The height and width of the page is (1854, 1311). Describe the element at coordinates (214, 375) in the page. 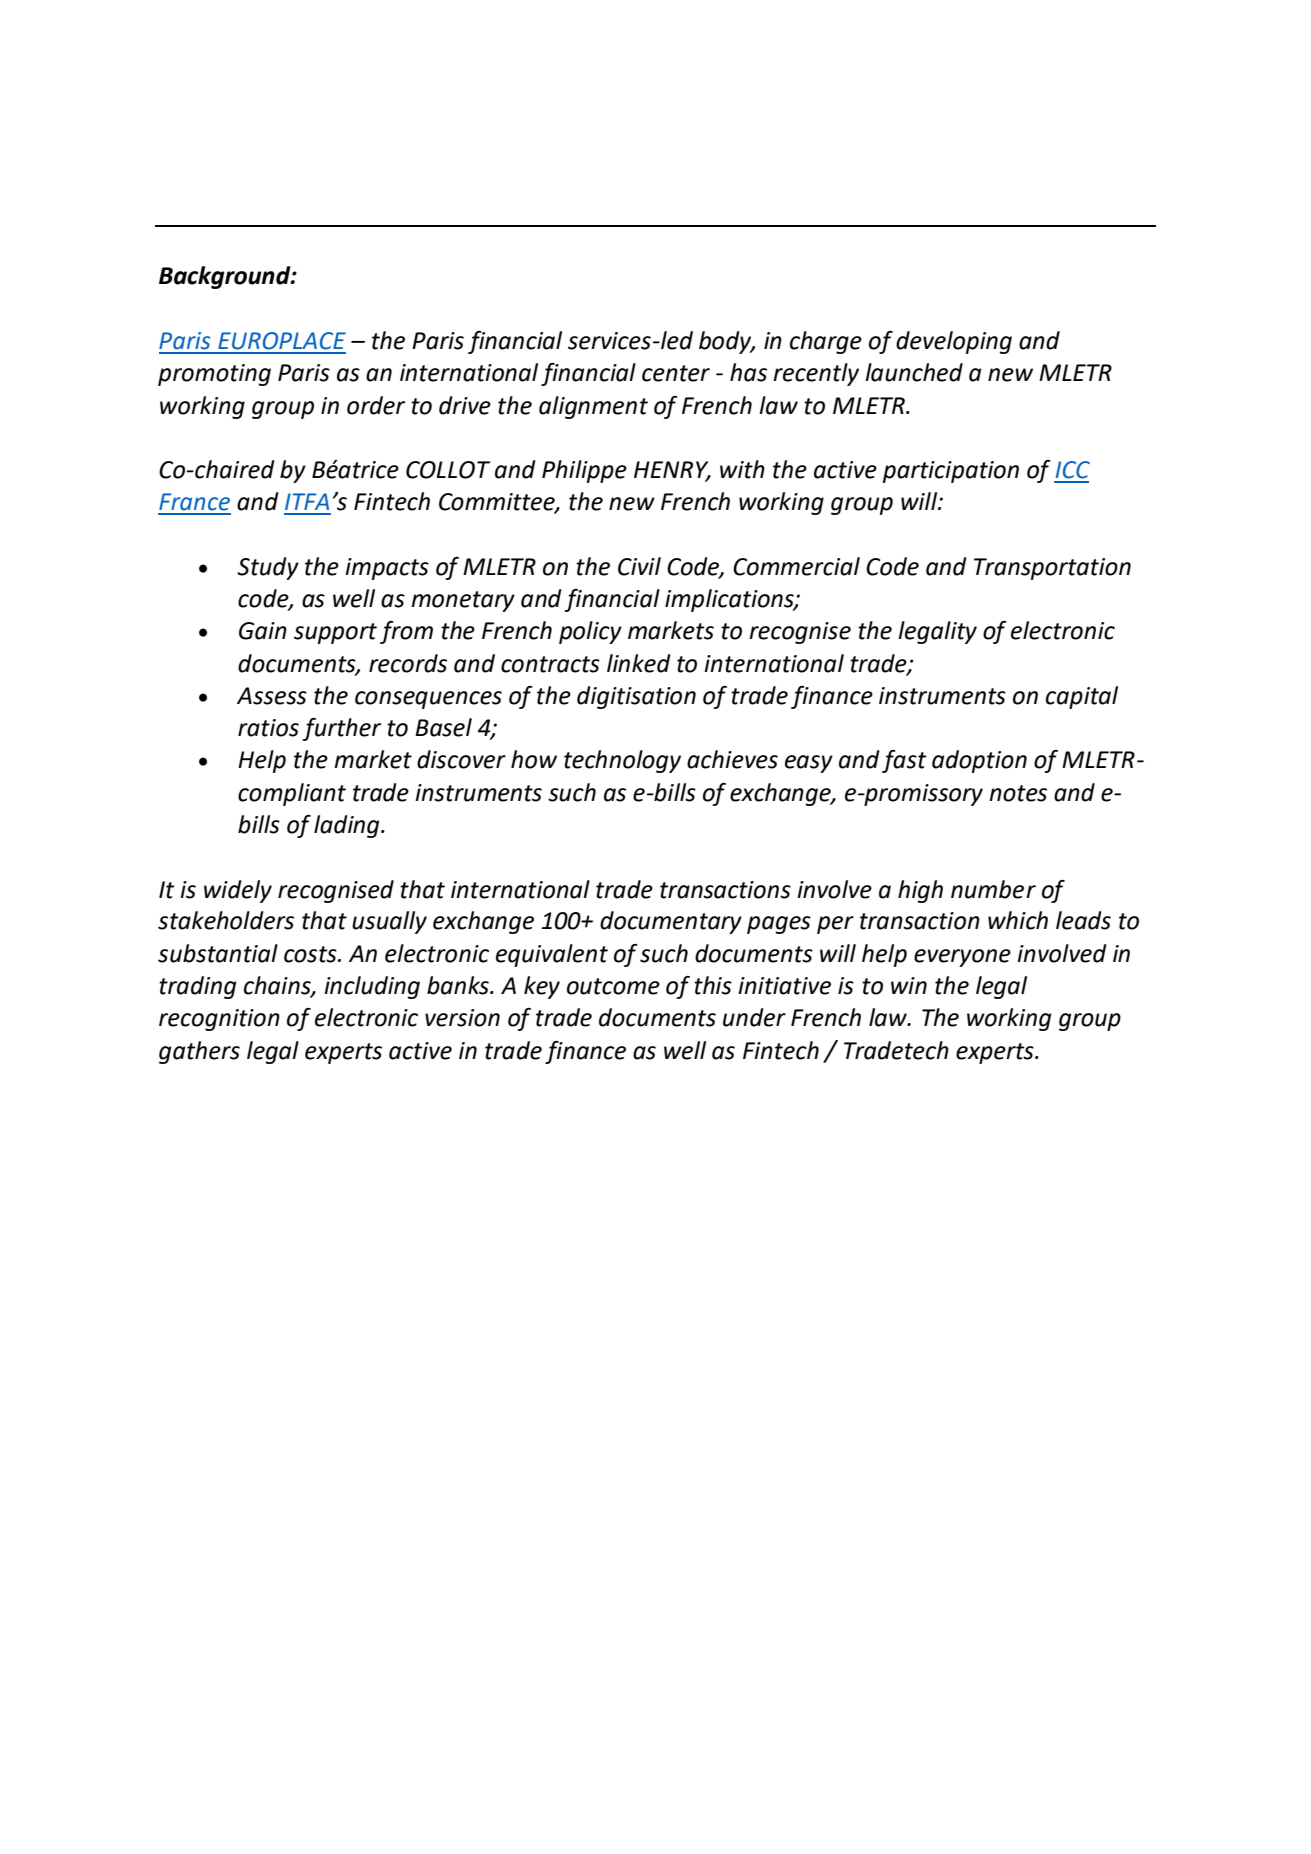

I see `promoting` at that location.
